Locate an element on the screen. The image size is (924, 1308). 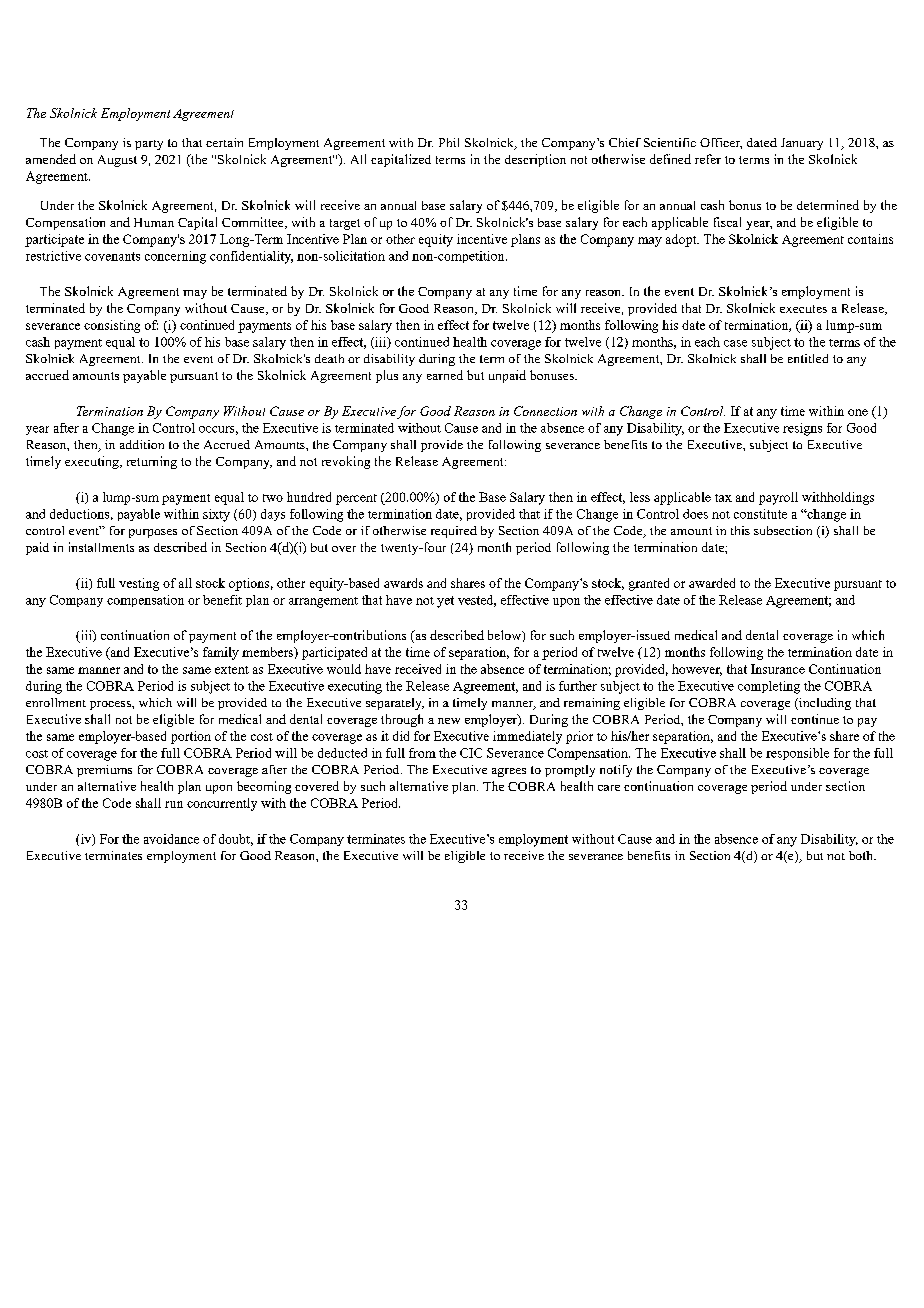
required is located at coordinates (454, 532).
